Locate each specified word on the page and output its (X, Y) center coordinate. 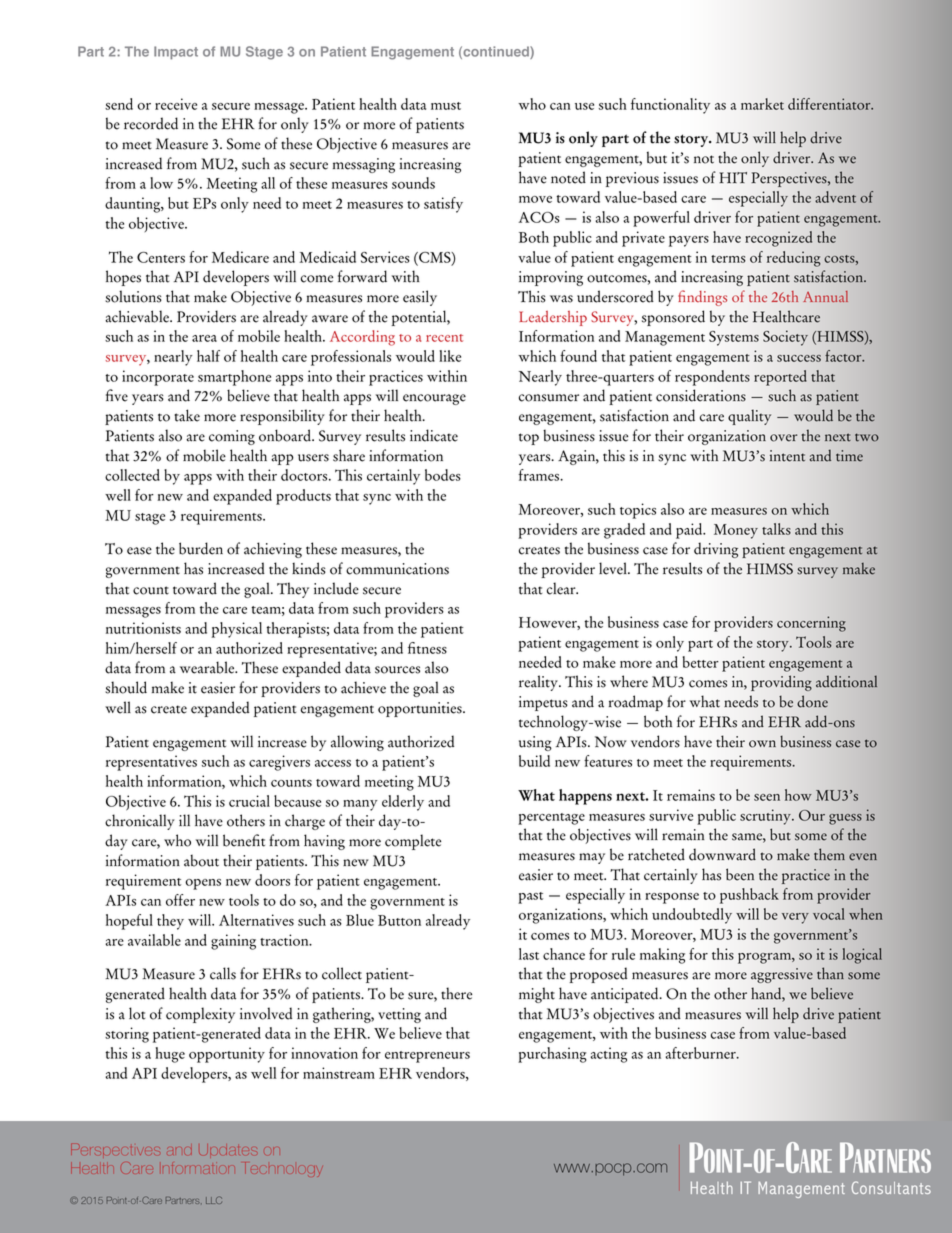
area (204, 338)
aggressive (782, 975)
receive (176, 104)
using (535, 743)
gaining (233, 942)
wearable (208, 667)
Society (785, 338)
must (446, 106)
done (812, 701)
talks (776, 529)
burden (201, 548)
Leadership (553, 318)
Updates (228, 1149)
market (762, 104)
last (529, 954)
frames (540, 475)
